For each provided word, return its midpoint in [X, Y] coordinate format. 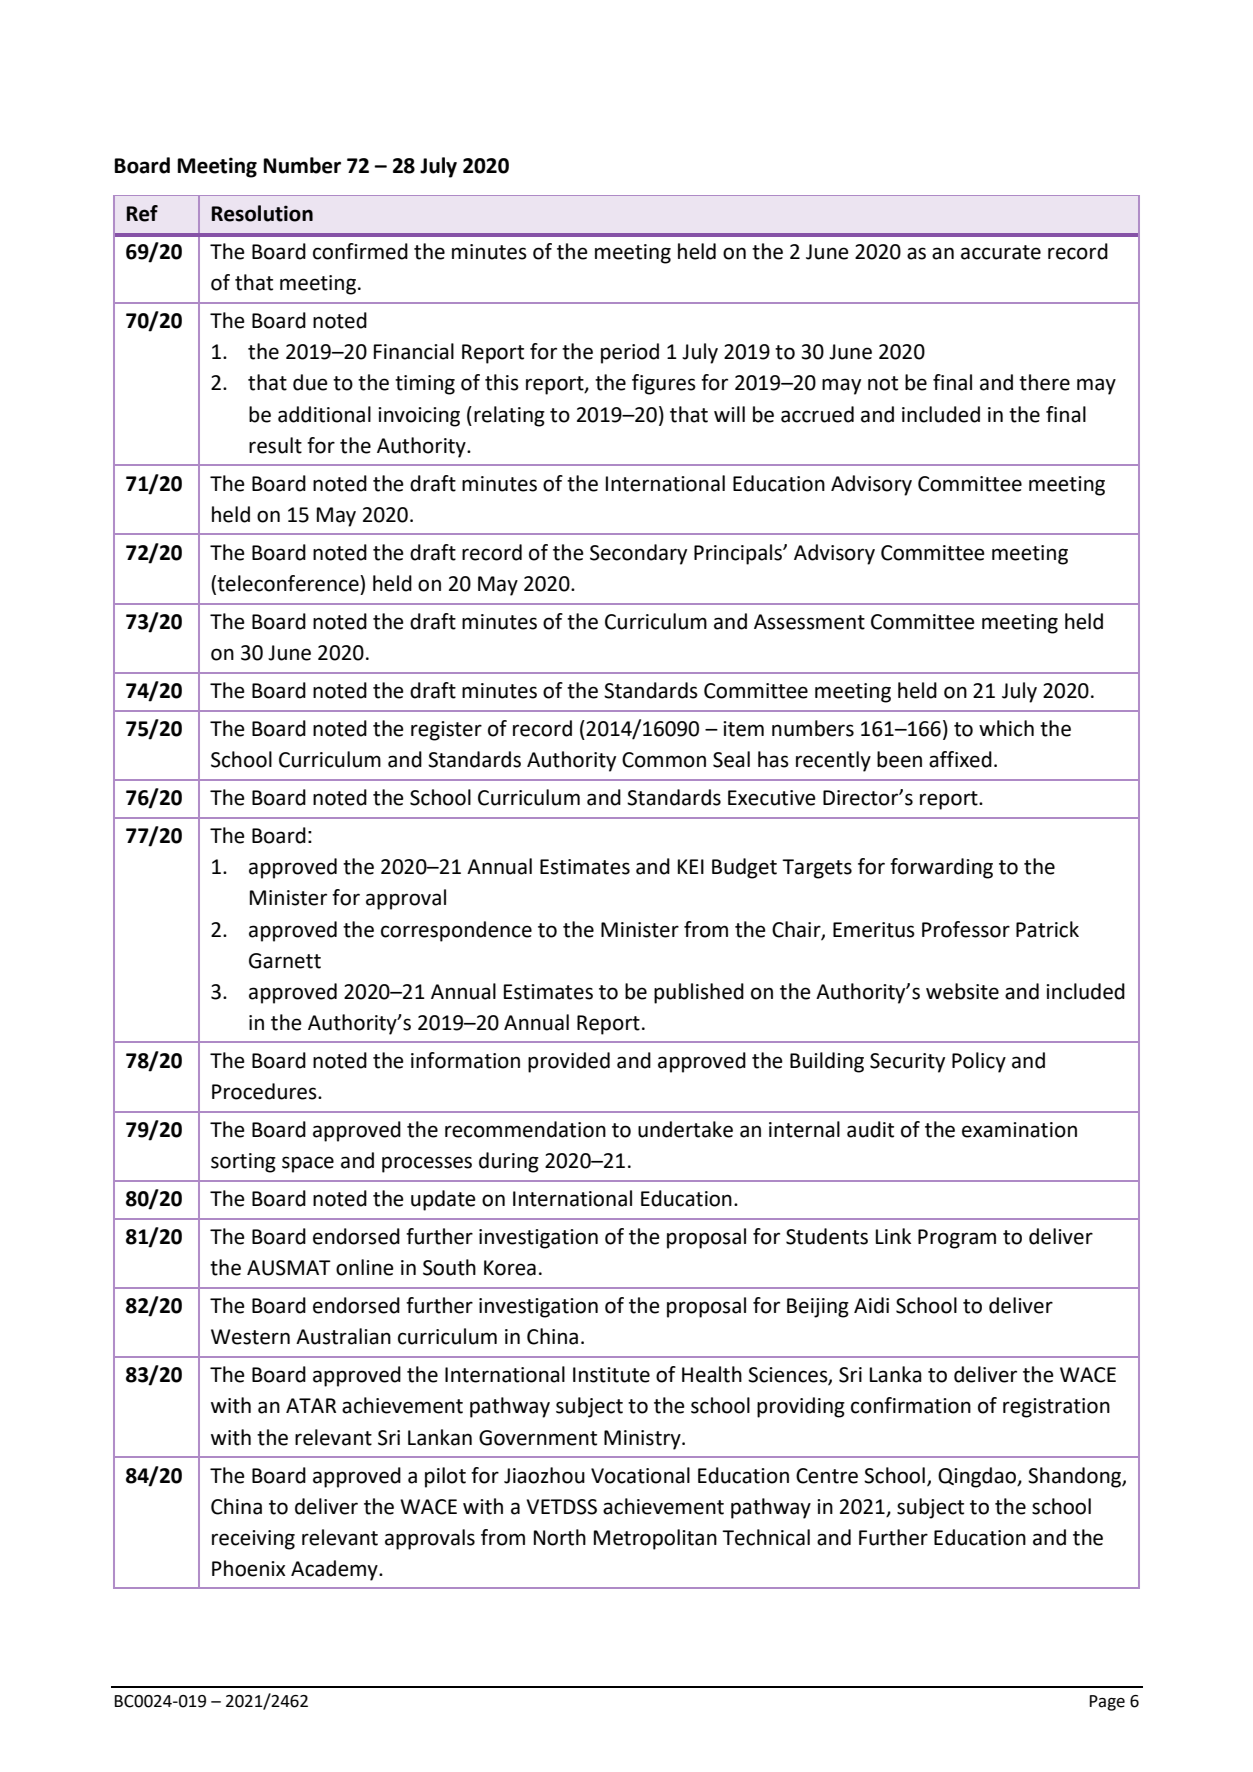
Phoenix [249, 1568]
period [630, 353]
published [699, 993]
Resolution [262, 213]
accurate [1001, 252]
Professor [966, 929]
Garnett [285, 961]
